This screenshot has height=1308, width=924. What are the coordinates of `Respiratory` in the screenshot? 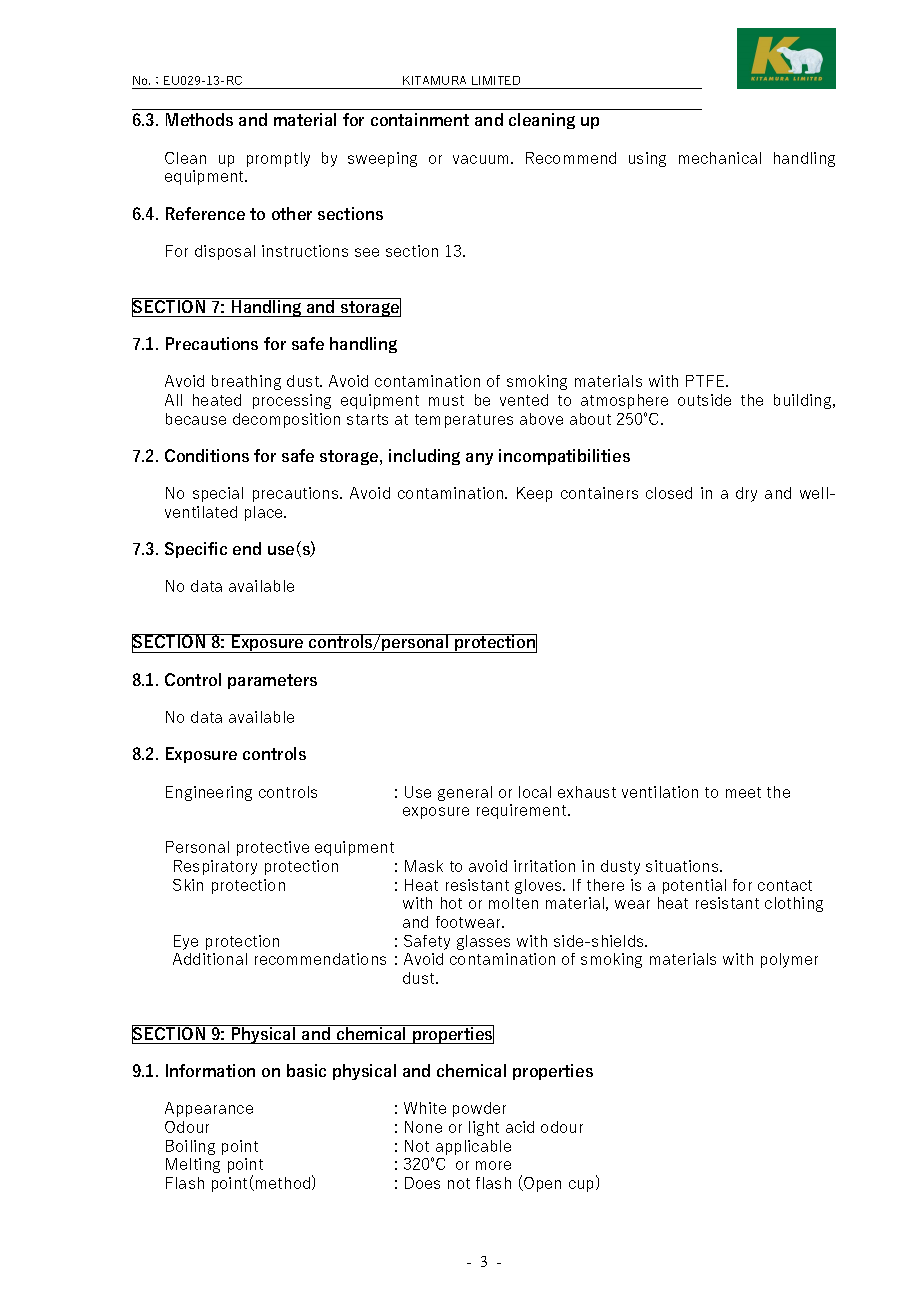 It's located at (215, 867).
